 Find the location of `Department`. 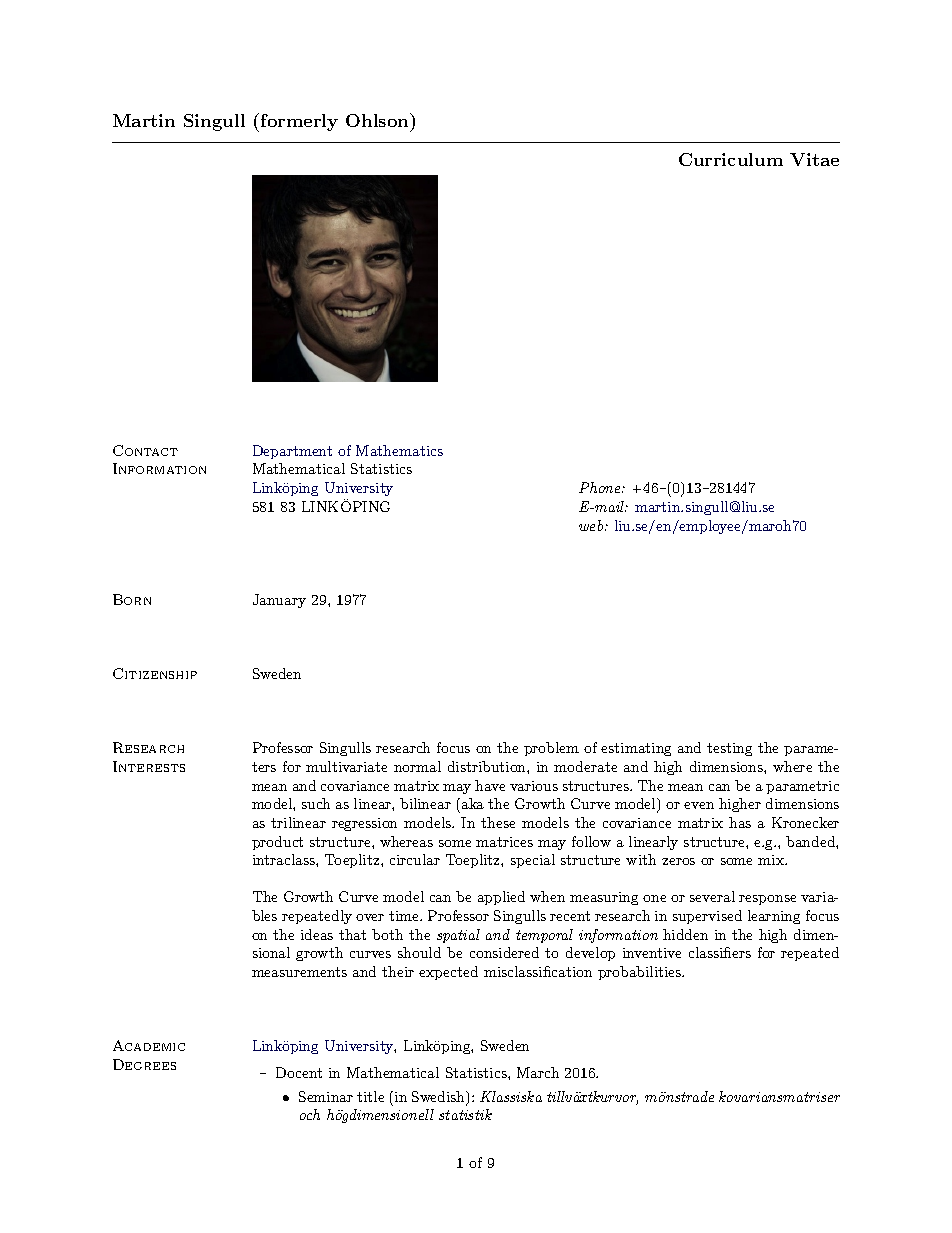

Department is located at coordinates (292, 452).
